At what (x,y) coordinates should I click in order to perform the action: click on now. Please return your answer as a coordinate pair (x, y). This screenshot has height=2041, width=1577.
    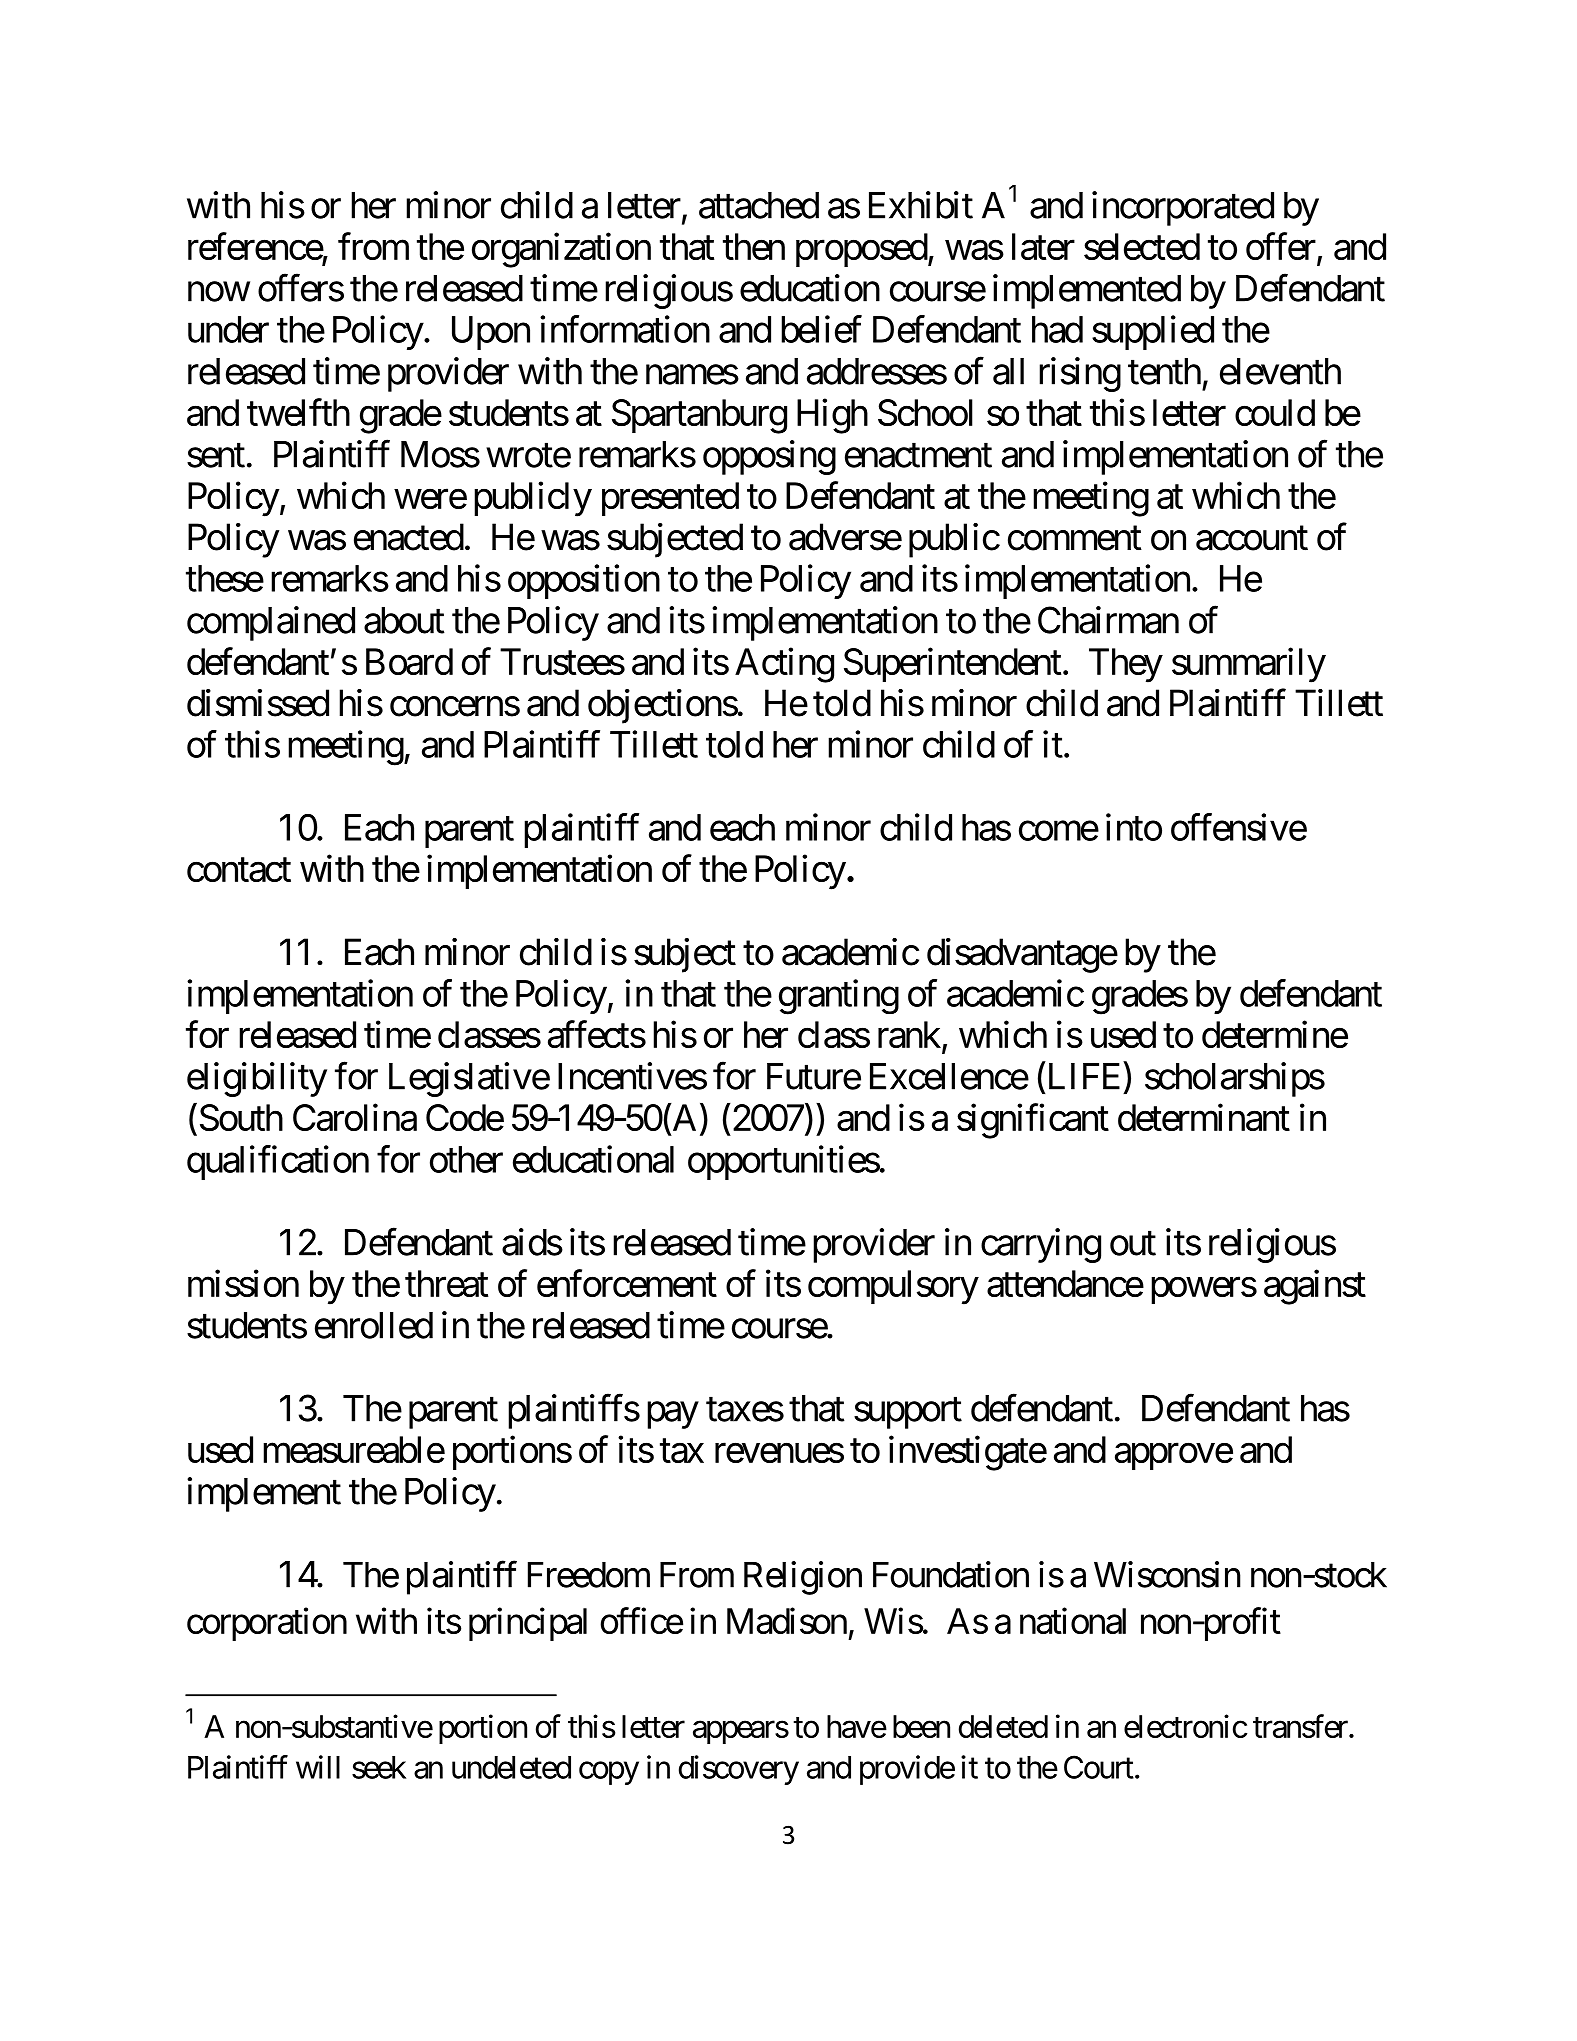
    Looking at the image, I should click on (219, 292).
